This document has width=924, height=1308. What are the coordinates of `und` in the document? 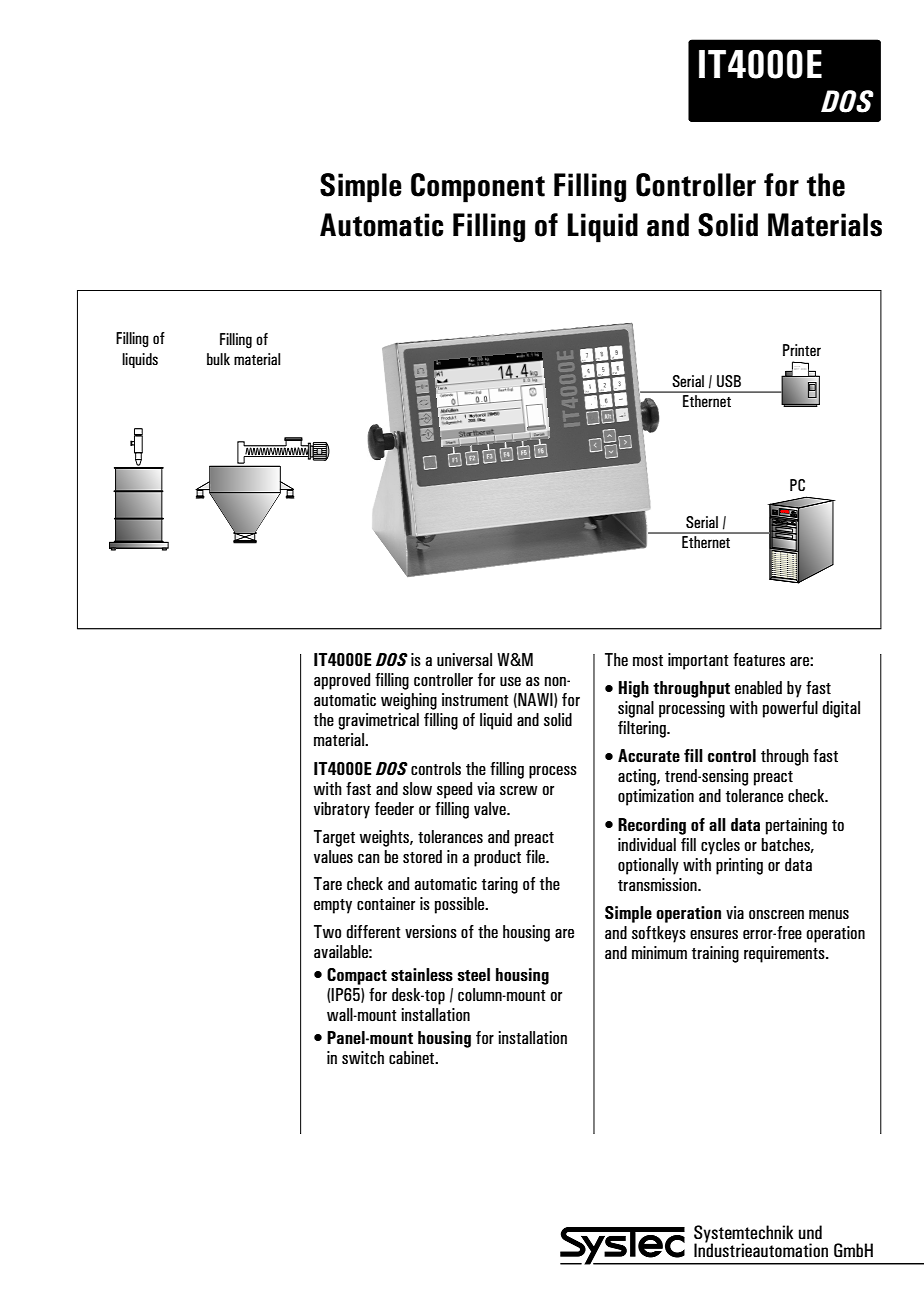 It's located at (810, 1232).
